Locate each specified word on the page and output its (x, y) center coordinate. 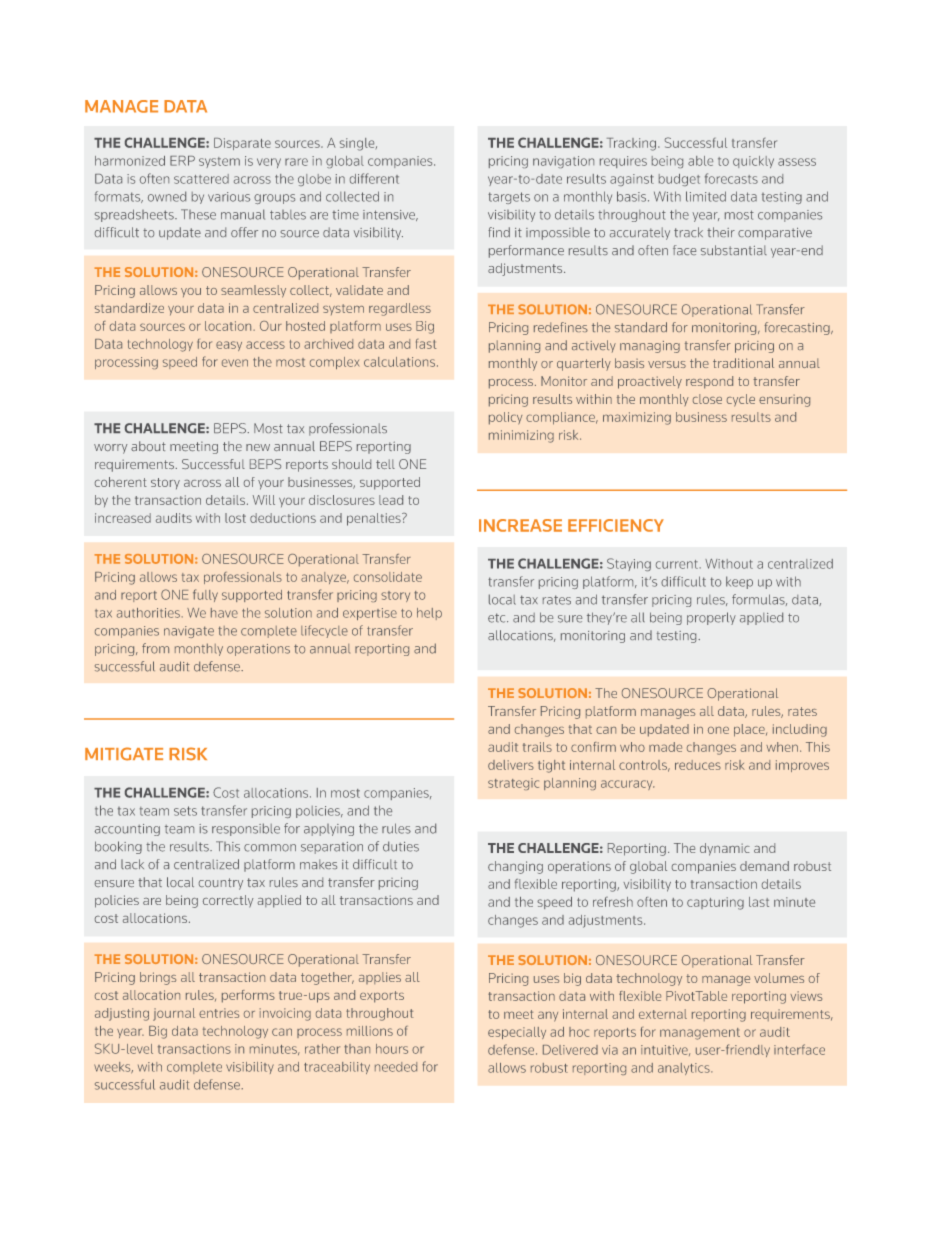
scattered (201, 179)
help (429, 614)
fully (205, 595)
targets (509, 198)
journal (174, 1014)
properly (711, 618)
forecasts (731, 178)
